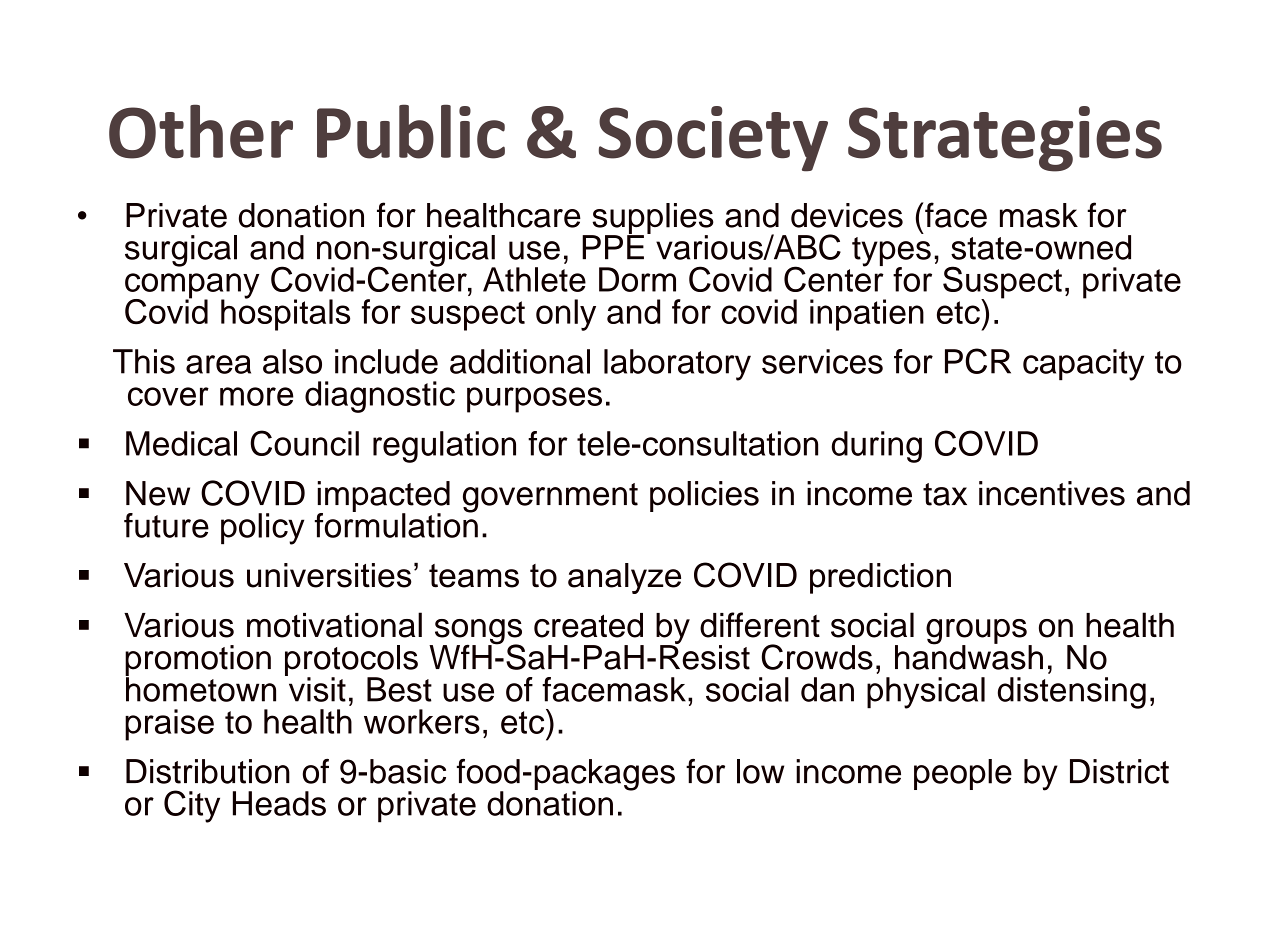  I want to click on Heads, so click(279, 803).
